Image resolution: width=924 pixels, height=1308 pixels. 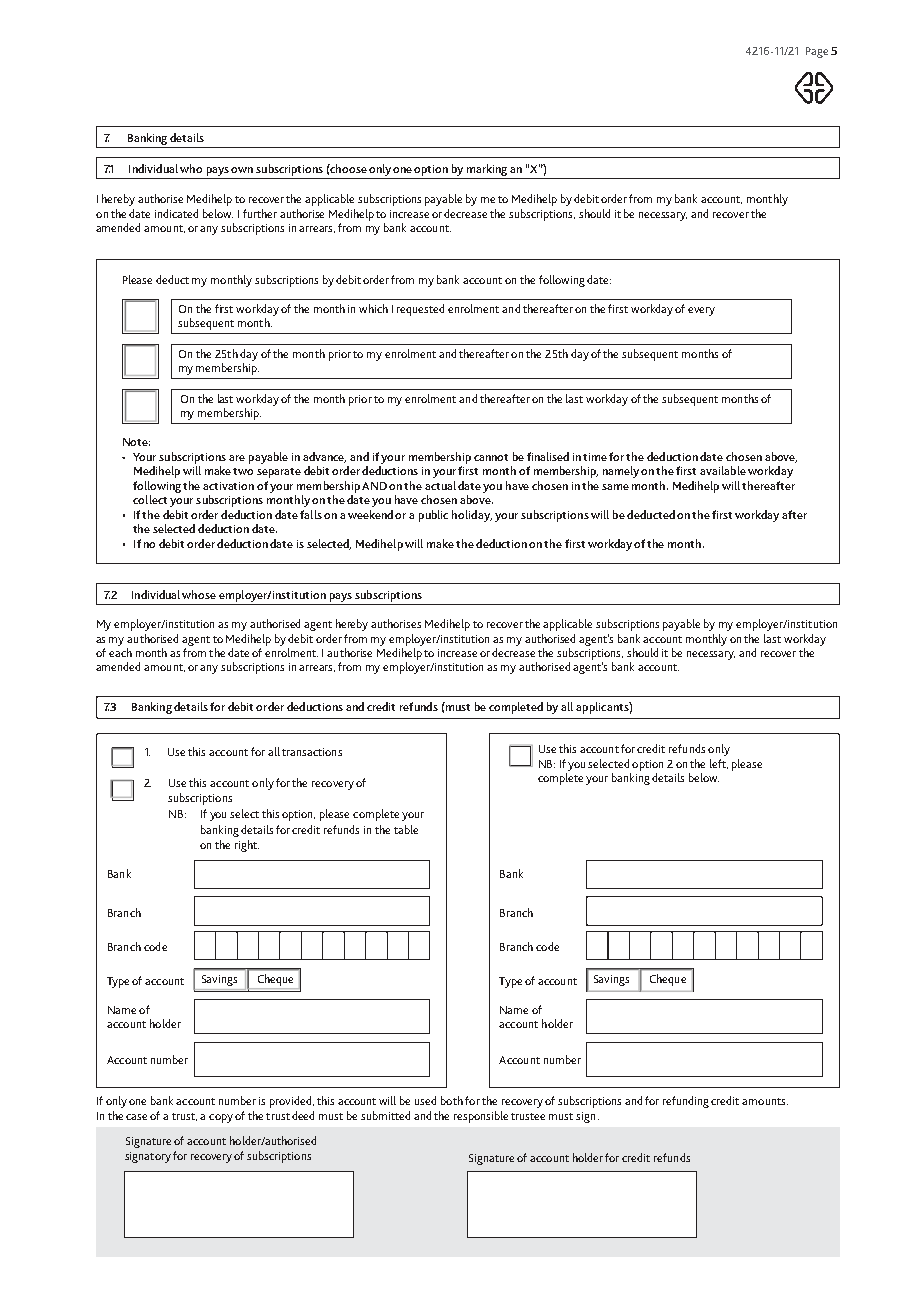 What do you see at coordinates (452, 1100) in the screenshot?
I see `both` at bounding box center [452, 1100].
